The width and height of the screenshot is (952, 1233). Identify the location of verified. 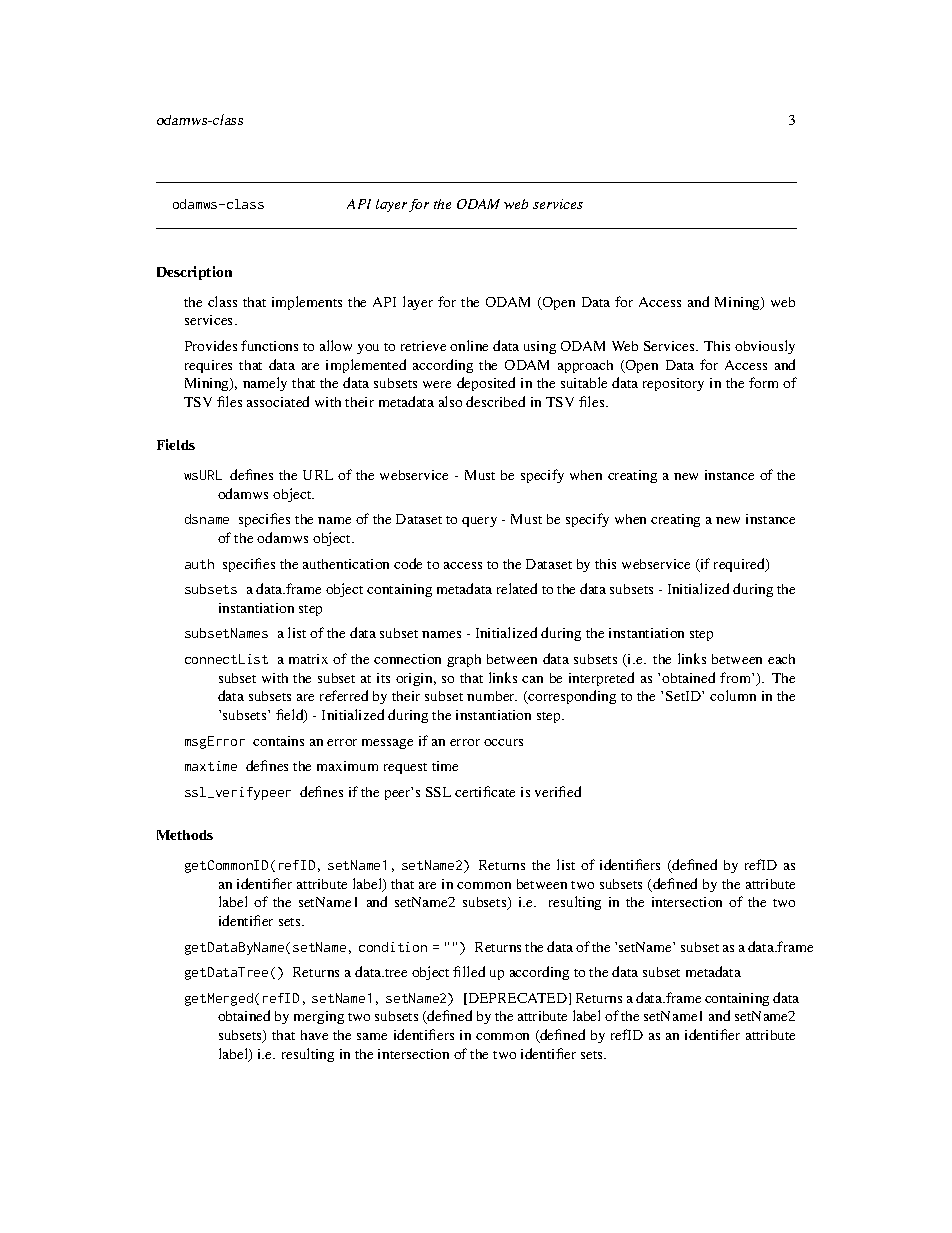
(558, 791).
